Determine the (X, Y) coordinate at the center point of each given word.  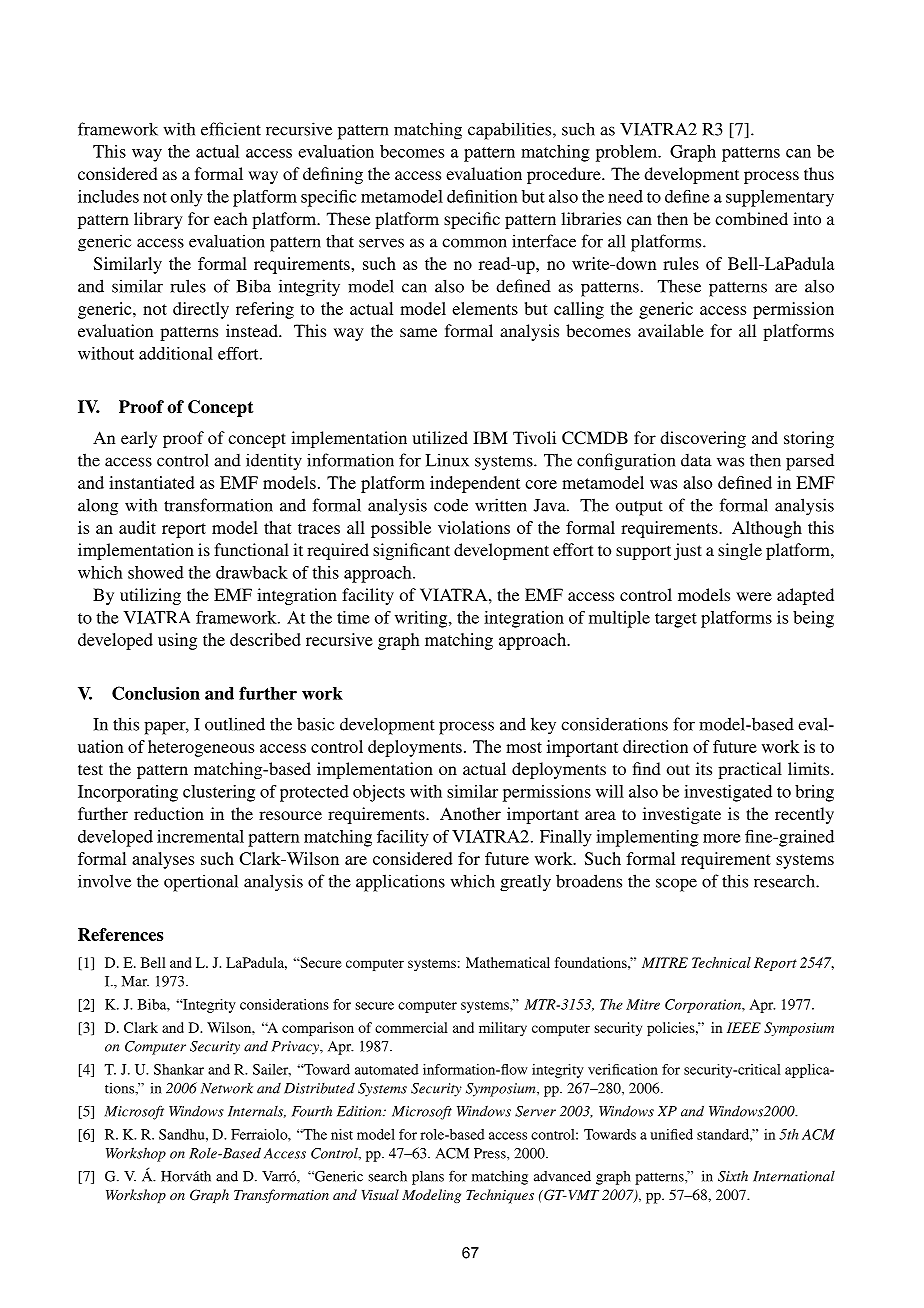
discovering (703, 439)
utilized (440, 437)
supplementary (780, 198)
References (120, 934)
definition (482, 196)
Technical (721, 962)
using (177, 641)
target (676, 620)
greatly (525, 883)
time (353, 617)
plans (428, 1178)
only (187, 198)
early (139, 439)
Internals (257, 1112)
